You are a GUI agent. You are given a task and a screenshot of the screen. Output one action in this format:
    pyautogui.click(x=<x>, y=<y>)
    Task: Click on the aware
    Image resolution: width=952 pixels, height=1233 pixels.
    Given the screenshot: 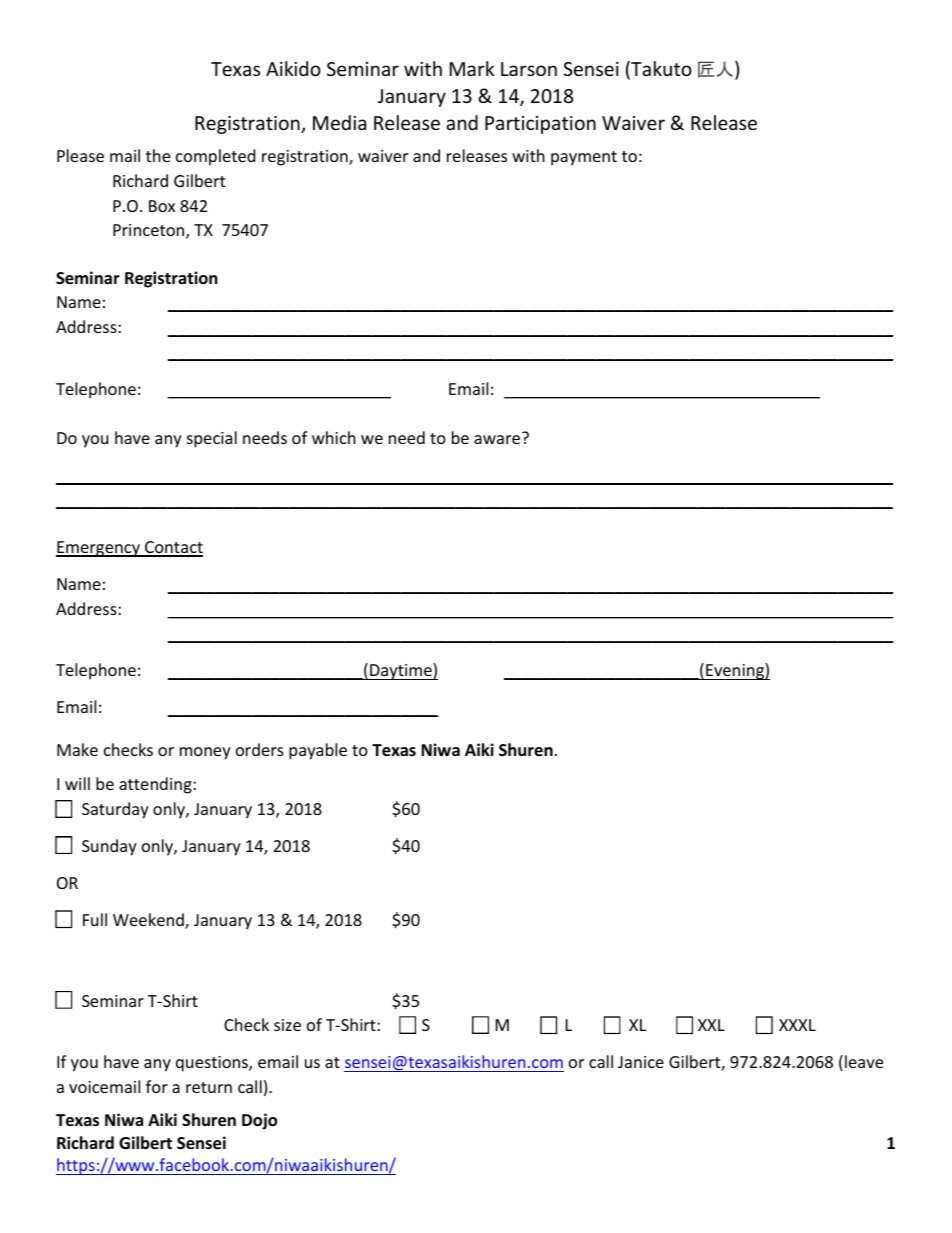 What is the action you would take?
    pyautogui.click(x=498, y=438)
